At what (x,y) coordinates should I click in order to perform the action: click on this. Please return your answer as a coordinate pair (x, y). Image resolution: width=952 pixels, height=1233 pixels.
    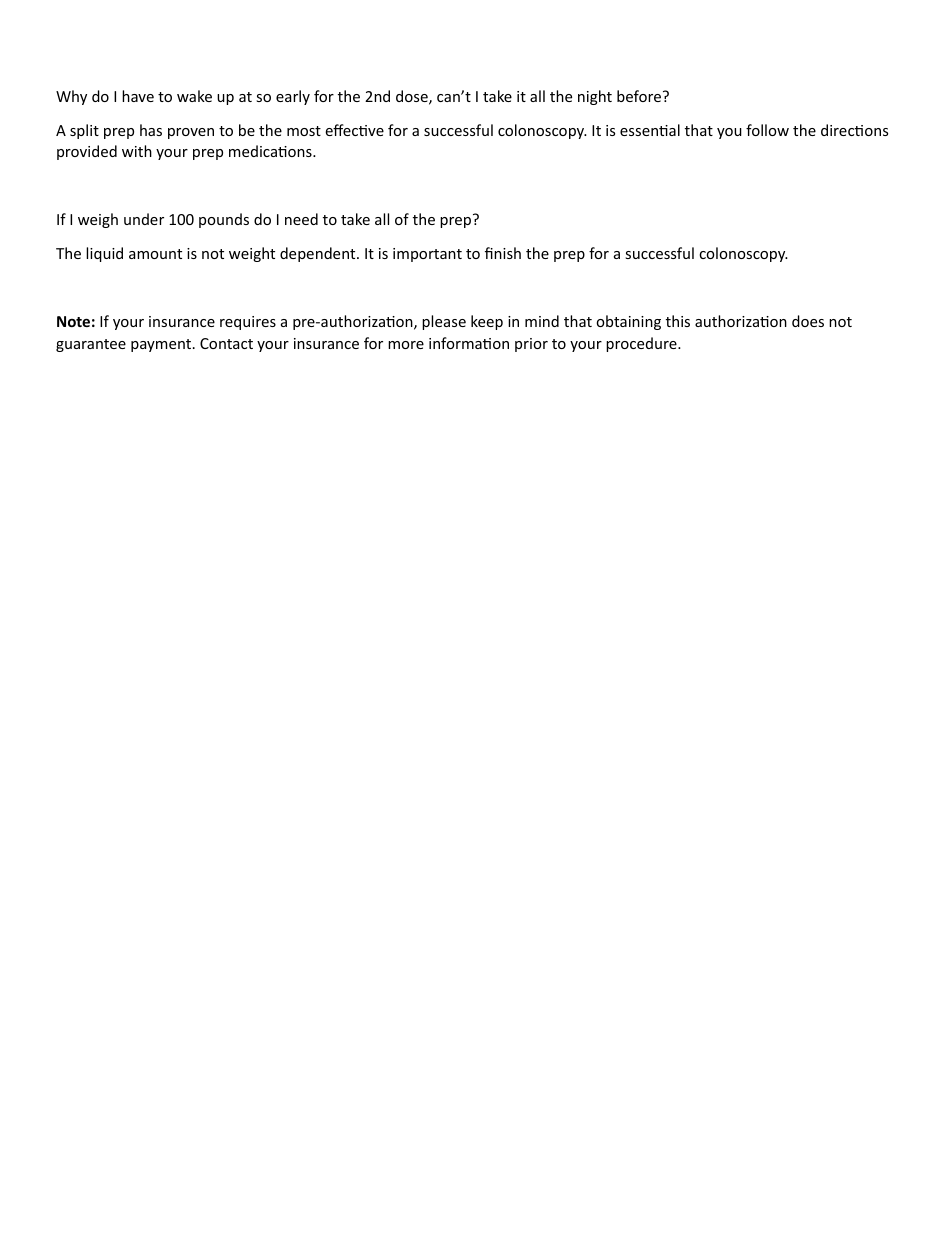
    Looking at the image, I should click on (678, 321).
